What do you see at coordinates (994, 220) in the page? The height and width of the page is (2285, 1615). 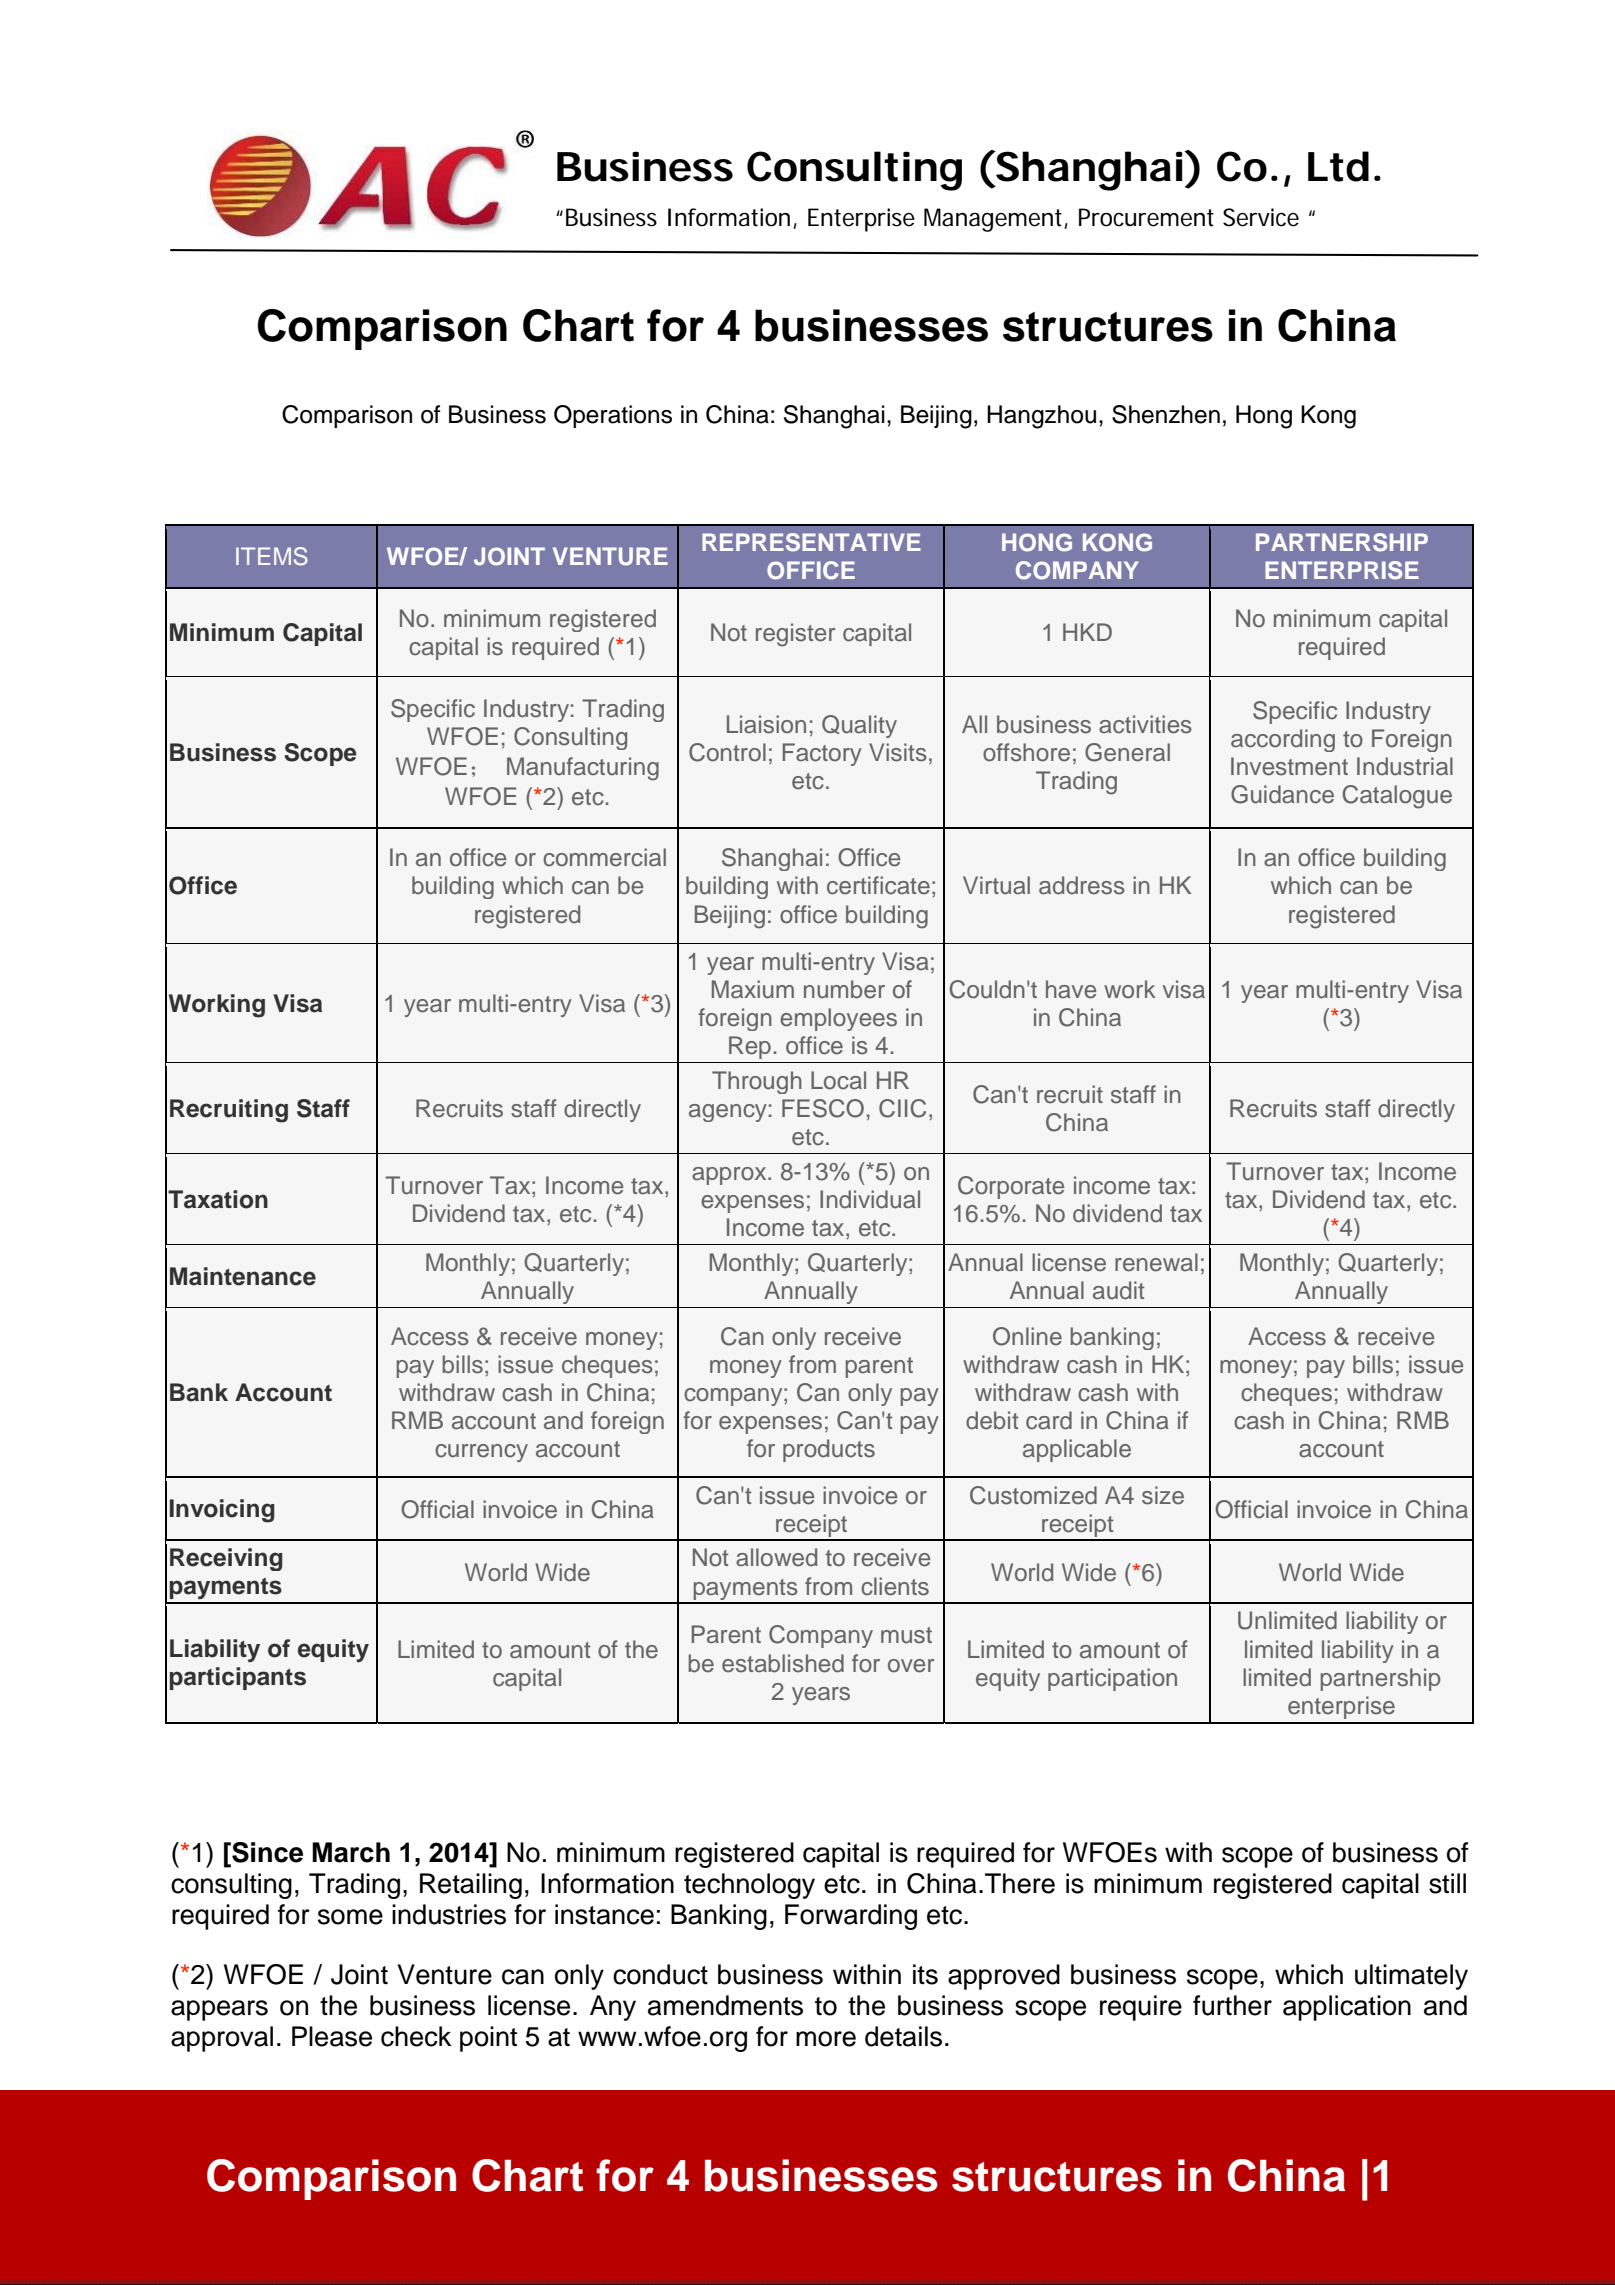 I see `Management` at bounding box center [994, 220].
